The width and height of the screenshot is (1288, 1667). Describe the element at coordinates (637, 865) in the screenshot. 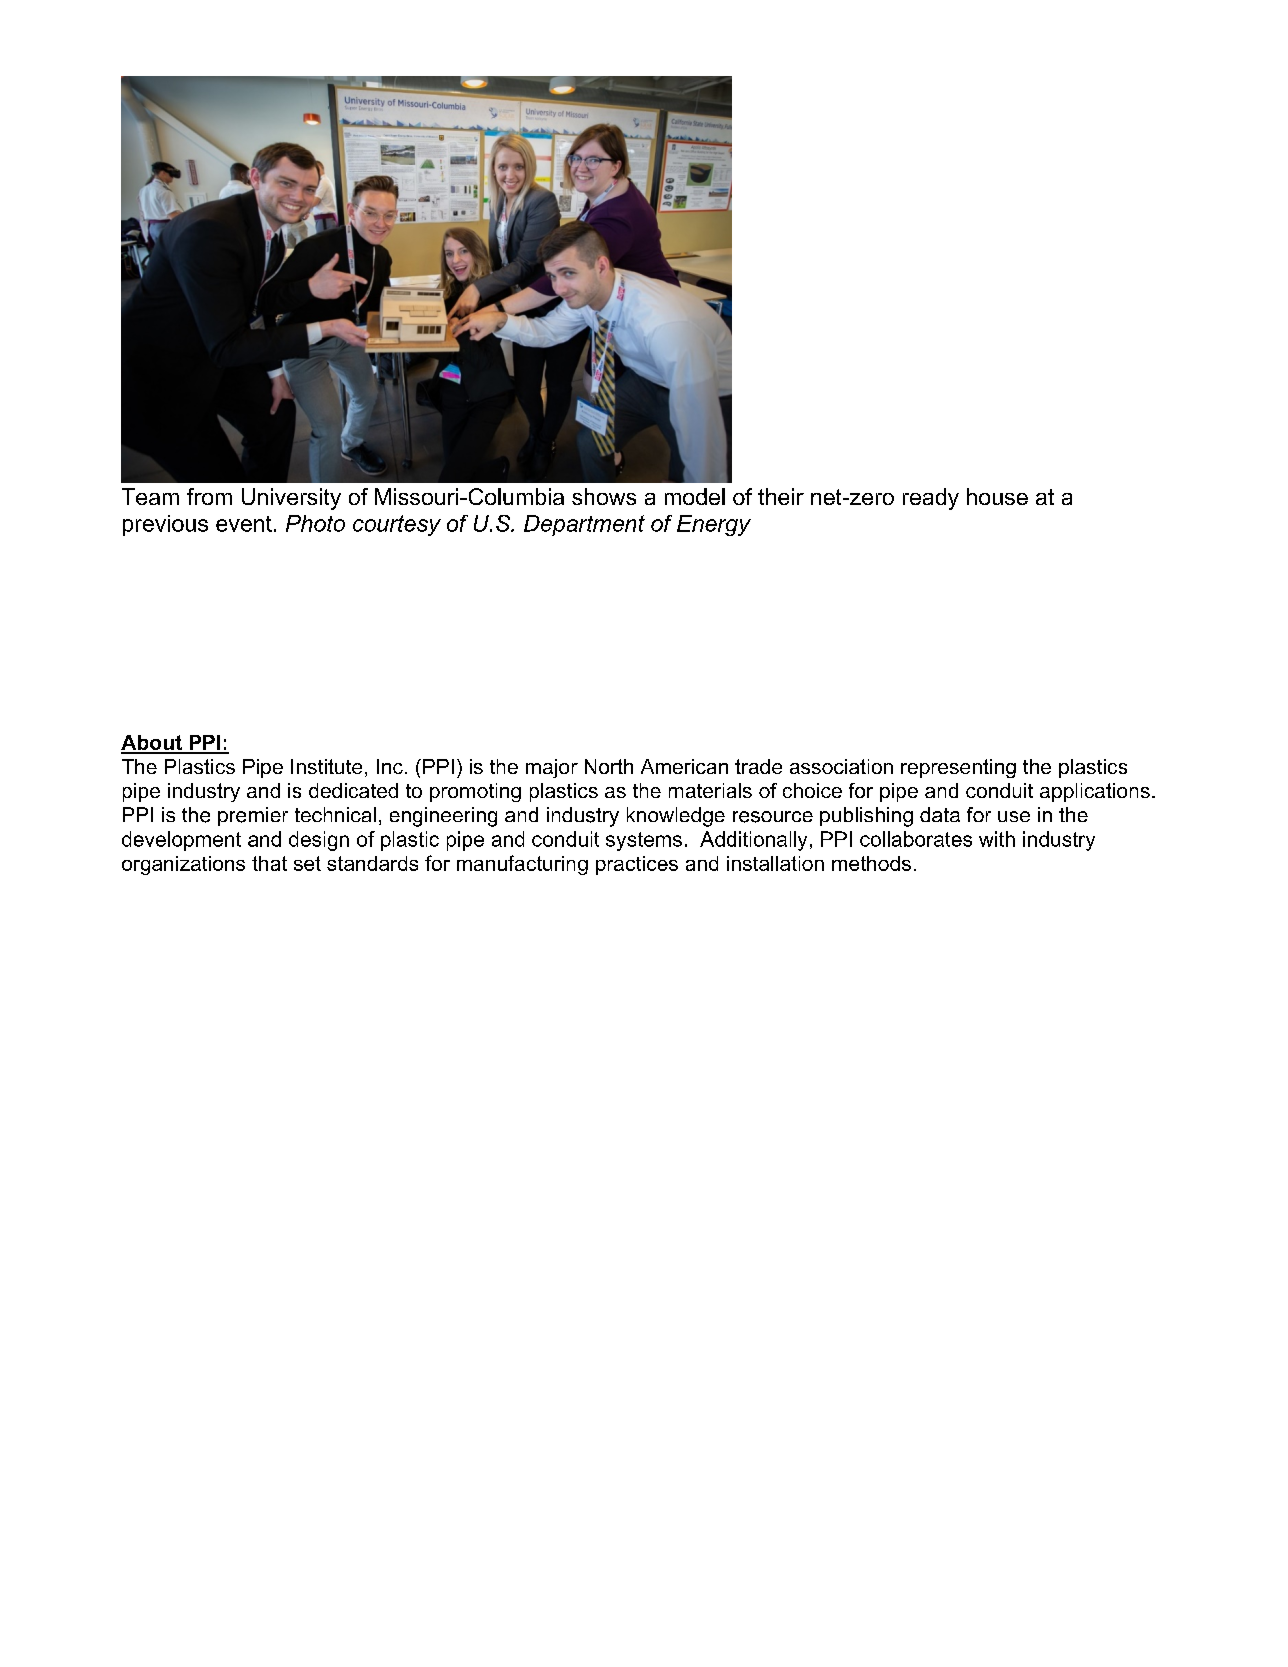

I see `practices` at that location.
